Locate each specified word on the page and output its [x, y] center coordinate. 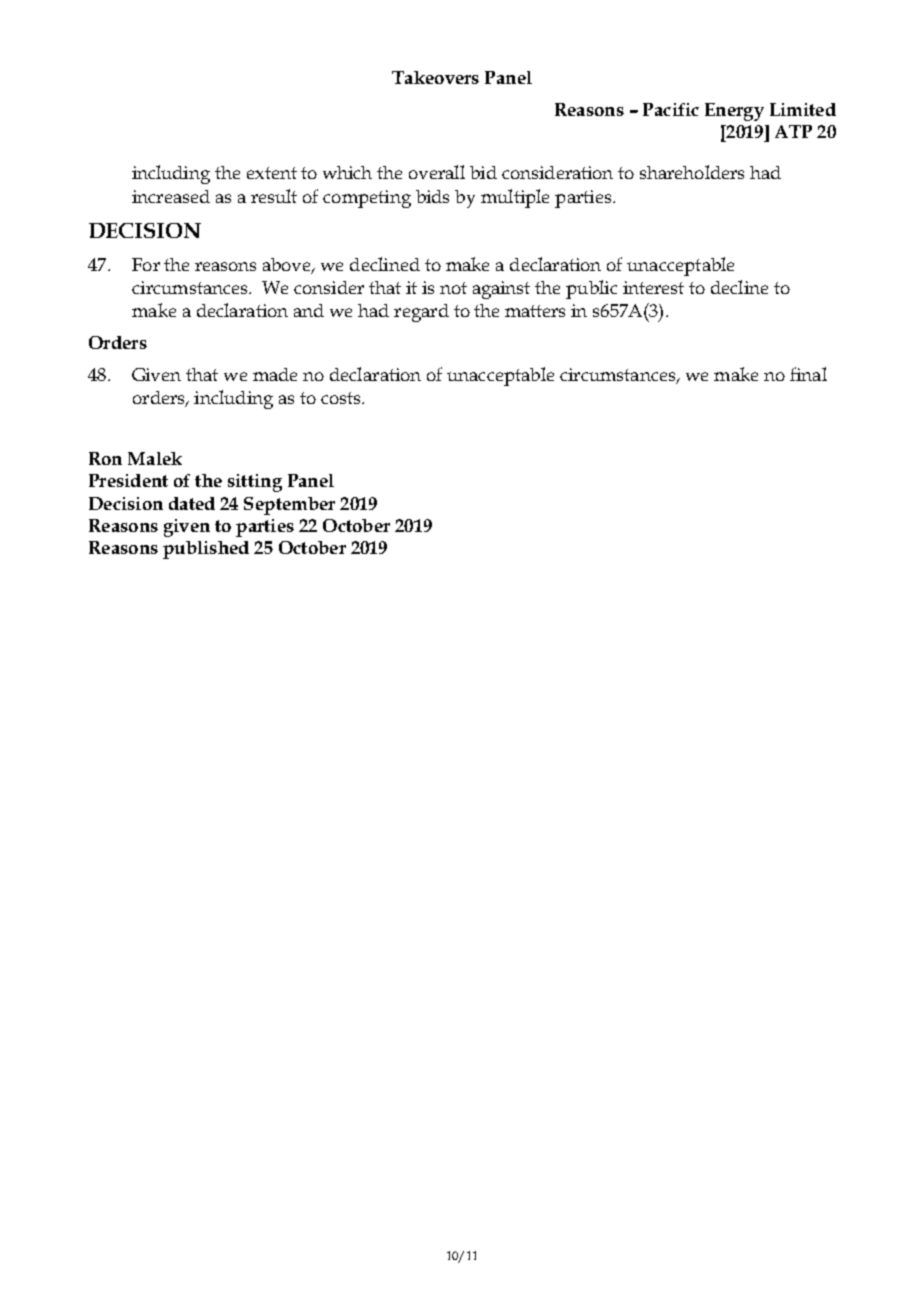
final [808, 374]
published [206, 550]
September [289, 506]
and [309, 310]
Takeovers [435, 77]
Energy [734, 112]
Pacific [671, 109]
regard [421, 313]
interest [653, 287]
